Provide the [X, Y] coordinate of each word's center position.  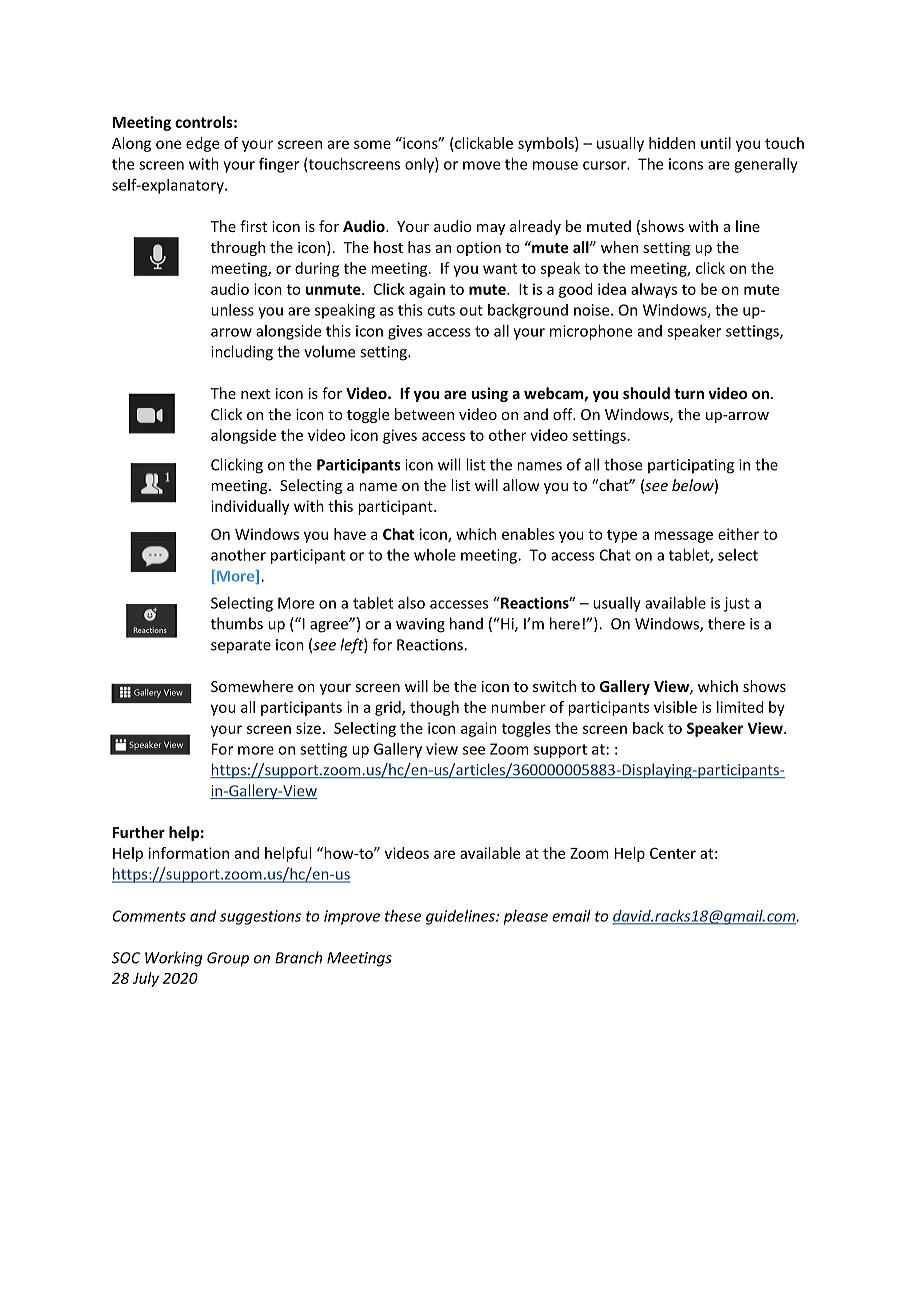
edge [202, 144]
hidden [672, 143]
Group [228, 959]
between [424, 414]
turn [689, 394]
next [255, 394]
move [481, 165]
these [403, 916]
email [571, 916]
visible [675, 707]
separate [241, 647]
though [434, 708]
